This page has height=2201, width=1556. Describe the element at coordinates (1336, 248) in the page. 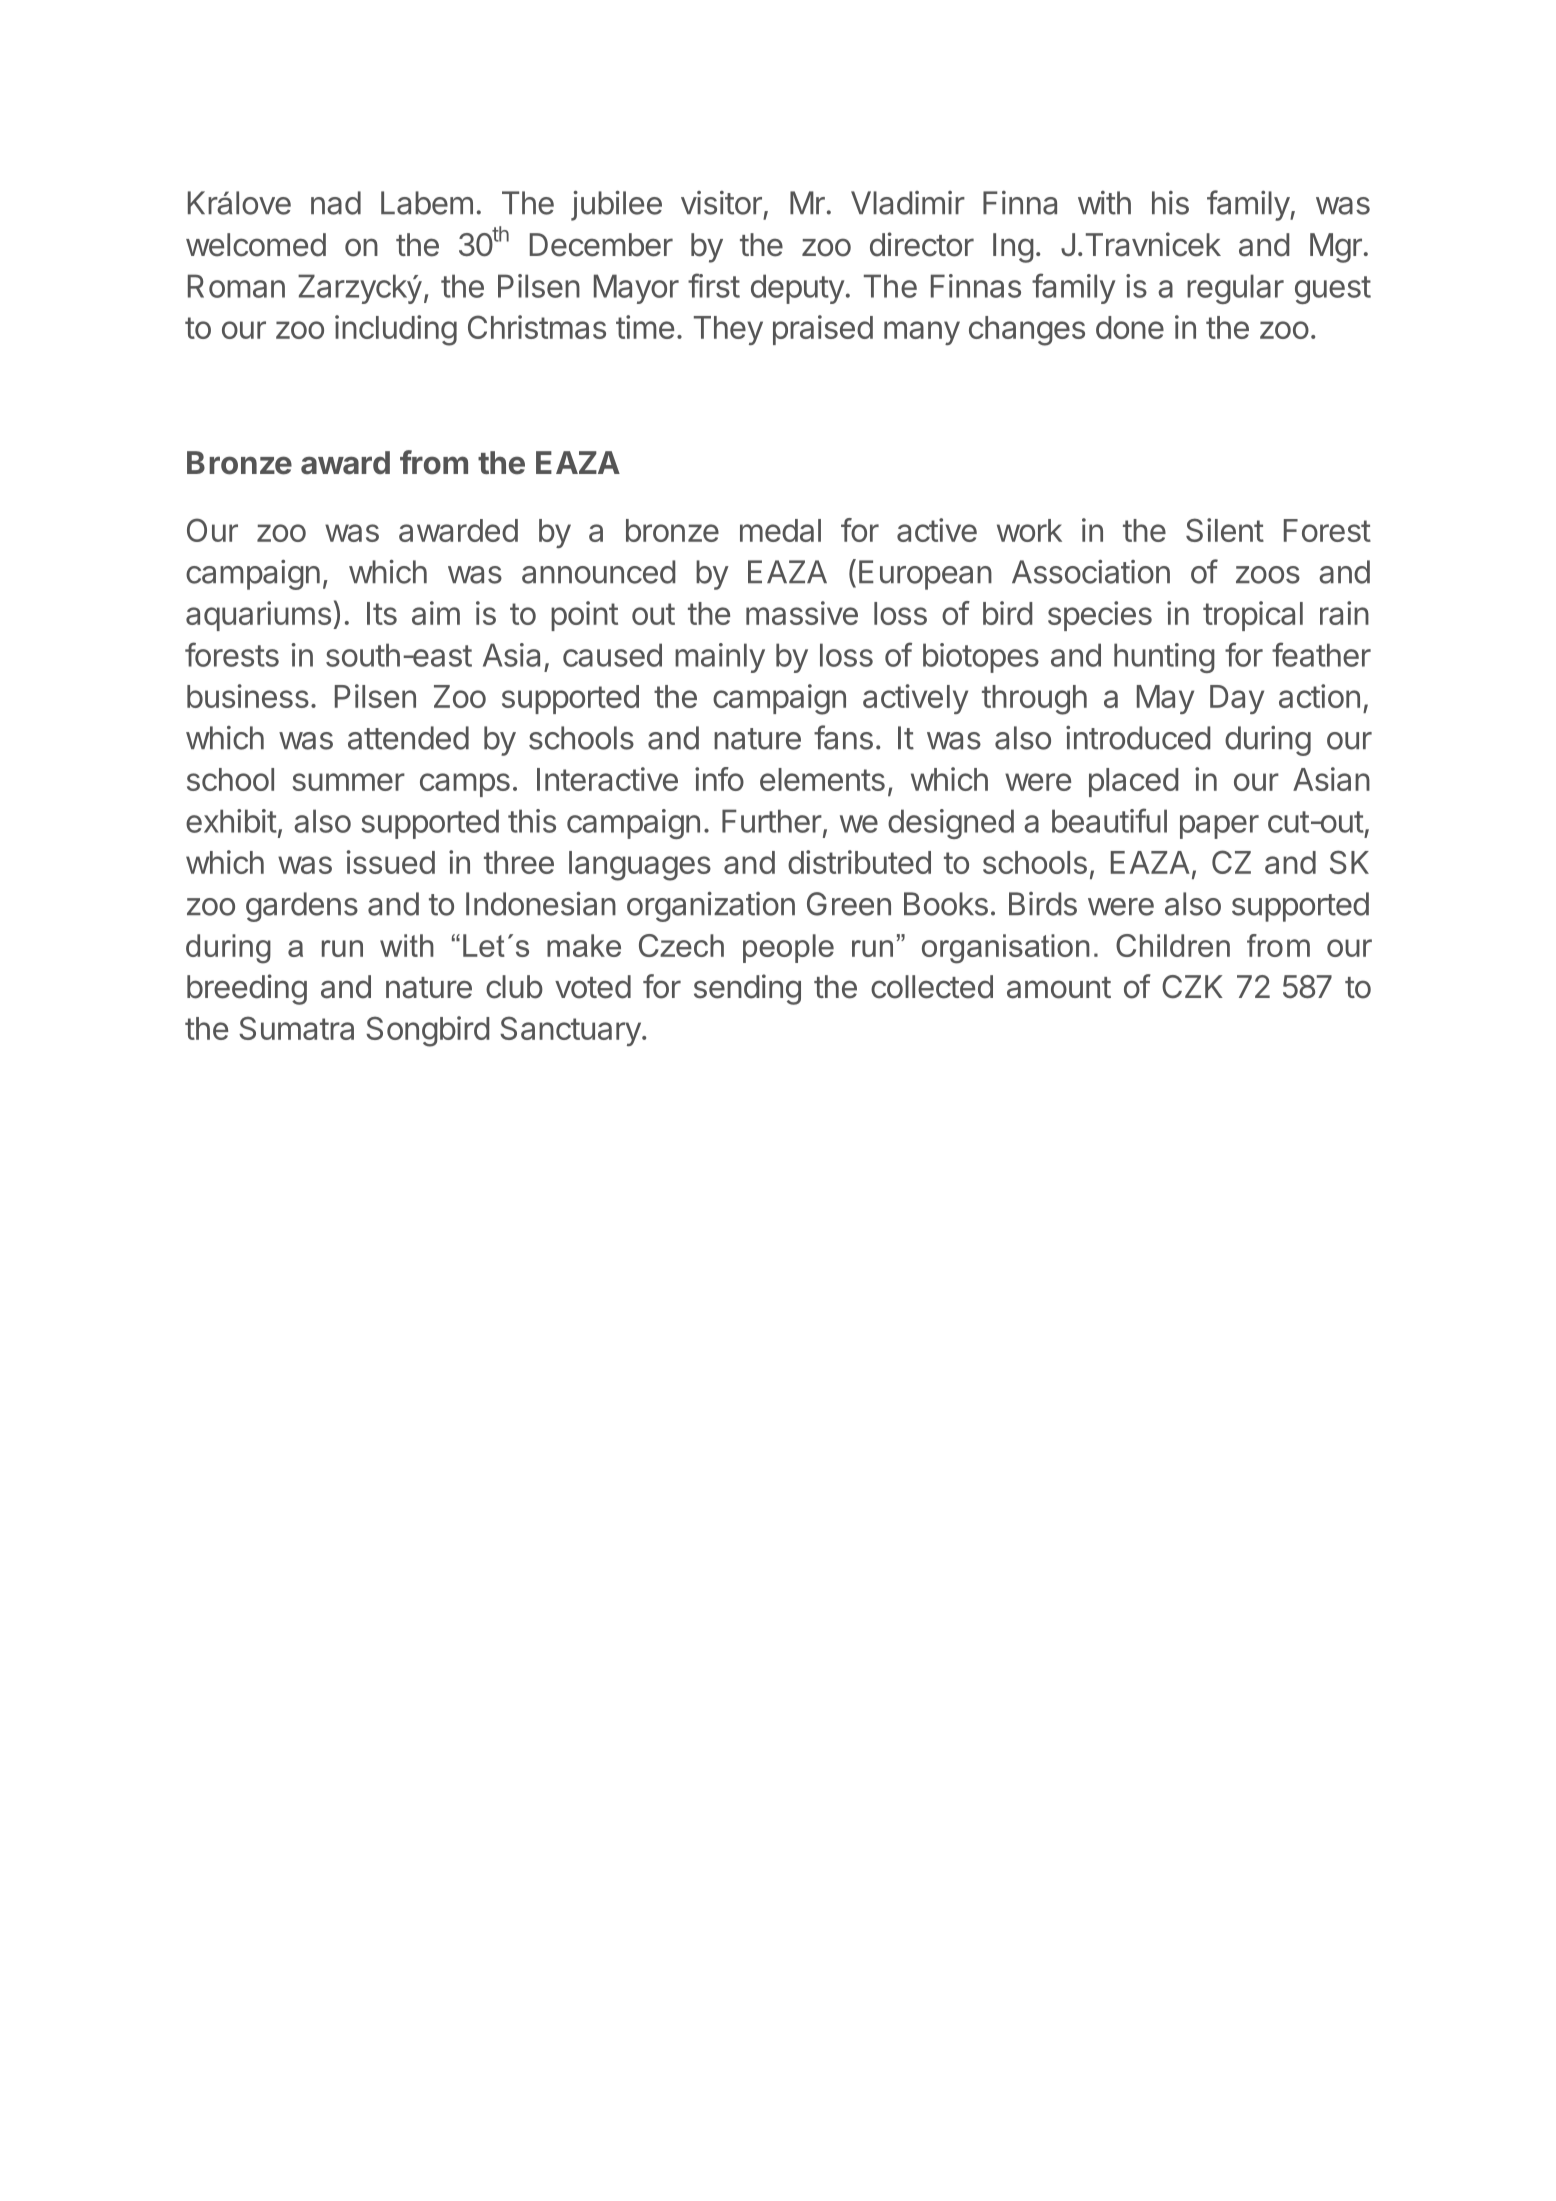

I see `Mgr` at that location.
